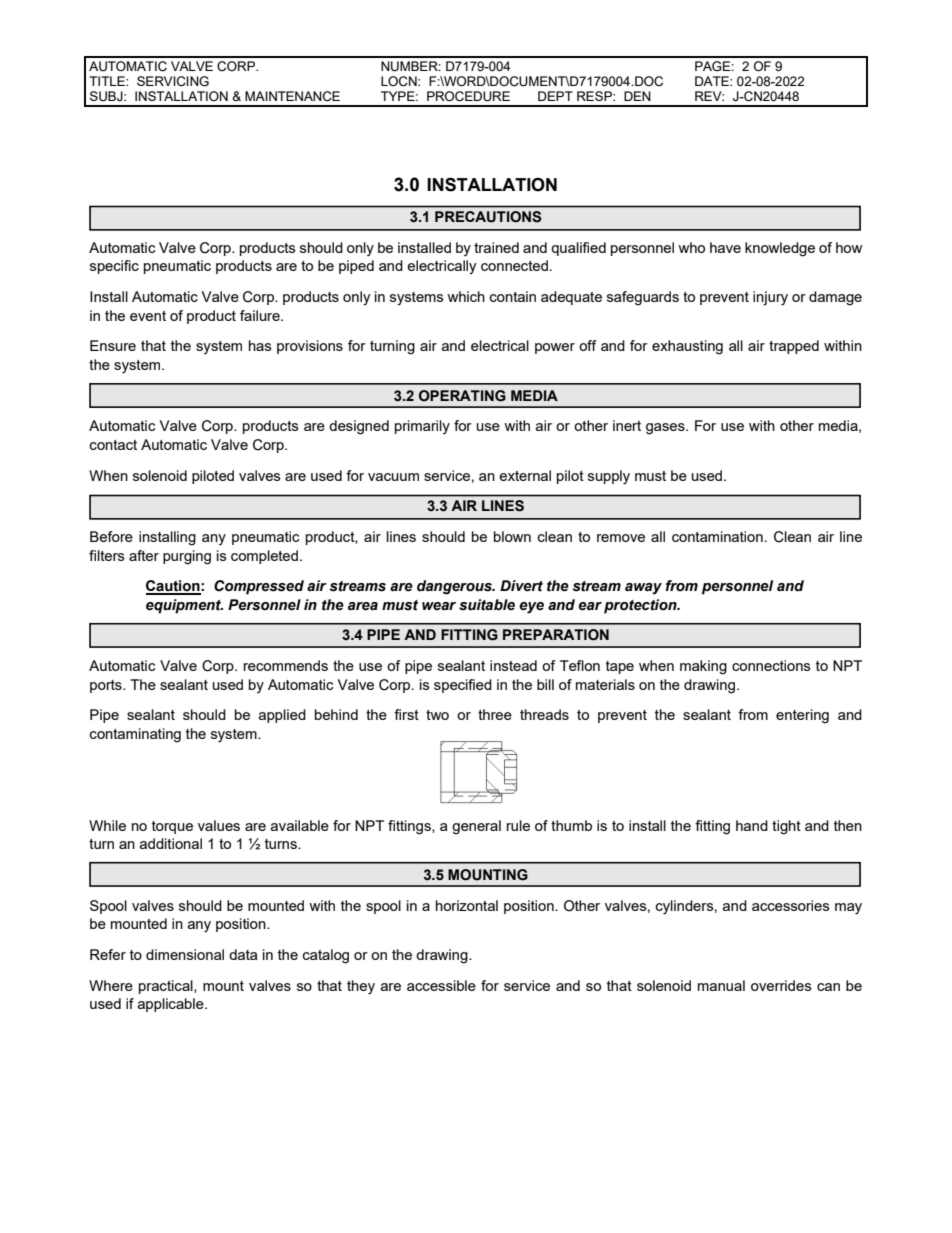 This document has width=952, height=1233. I want to click on overrides, so click(781, 985).
